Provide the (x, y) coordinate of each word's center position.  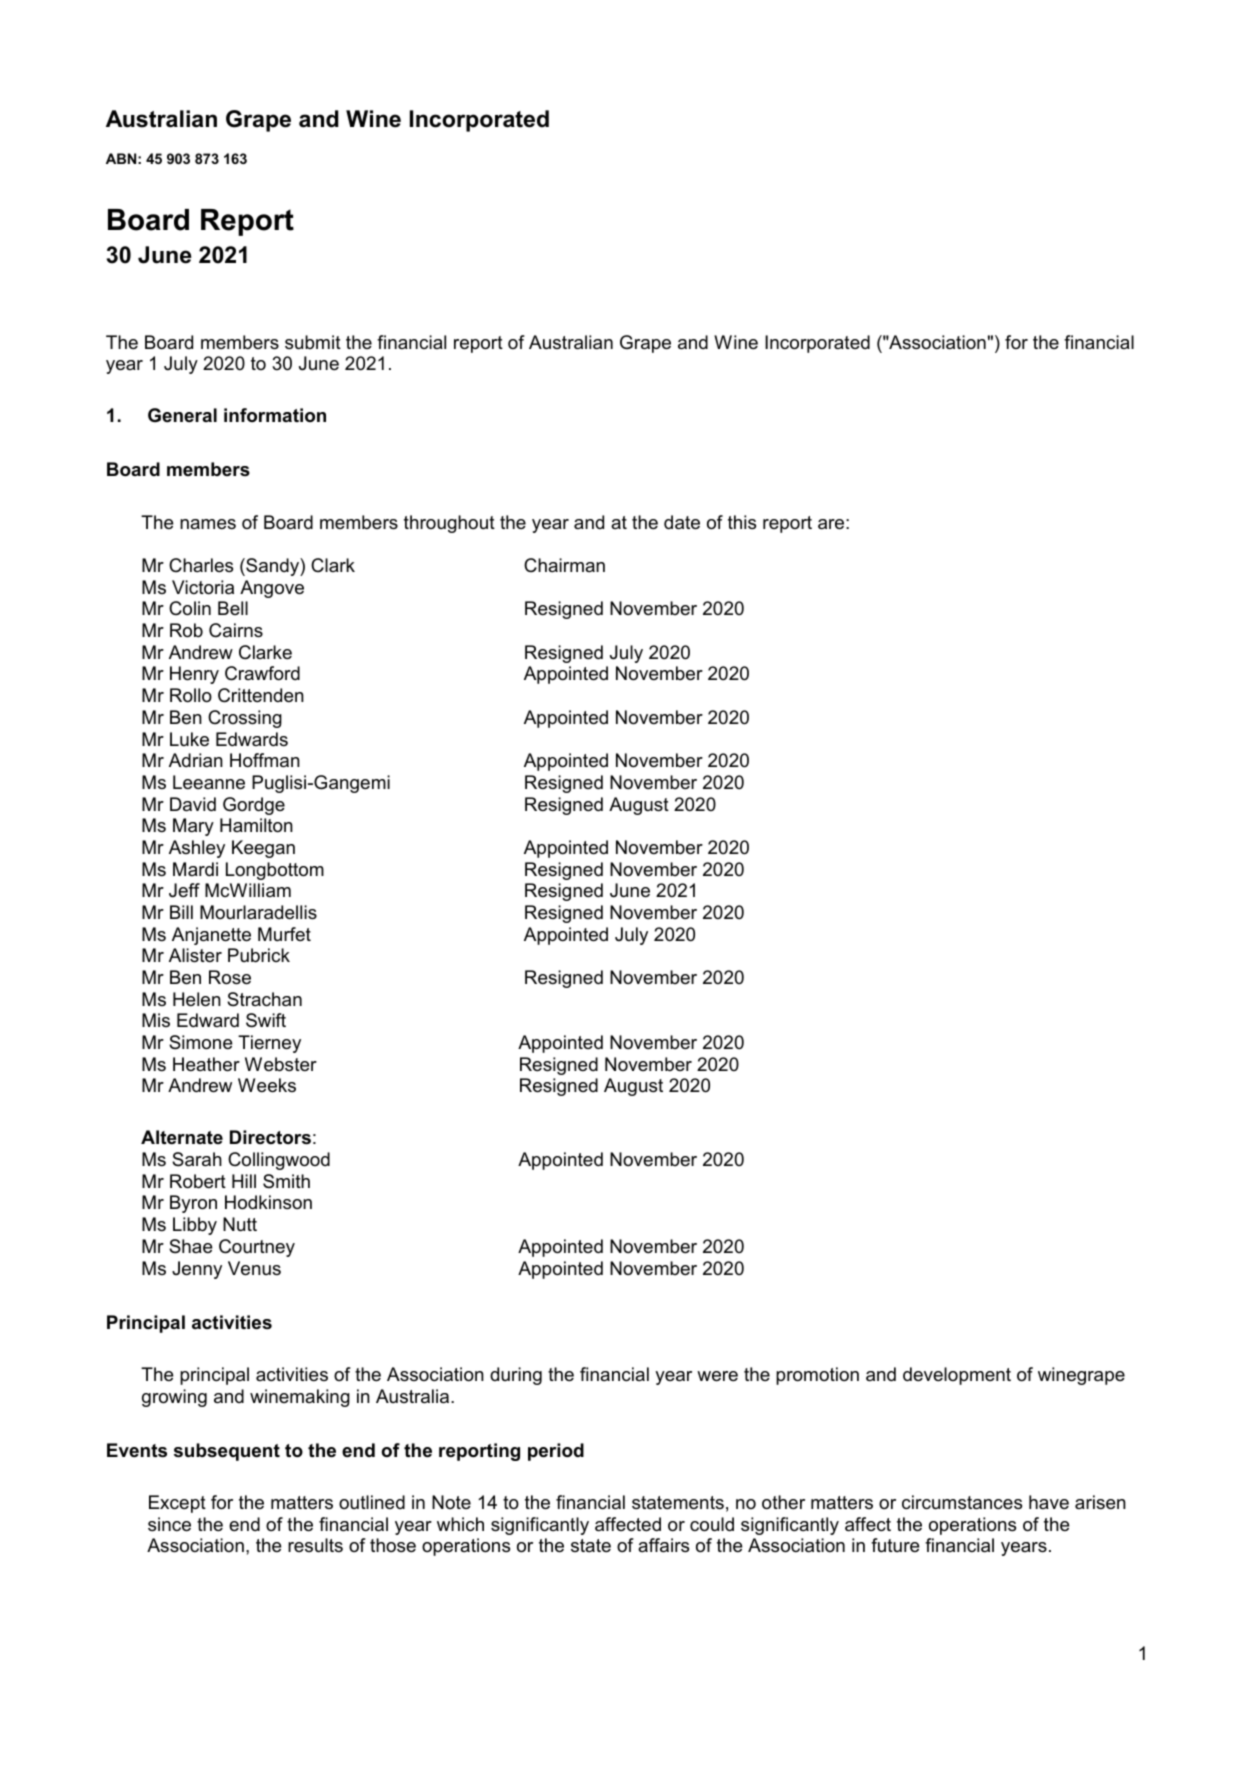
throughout (449, 524)
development (957, 1376)
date (682, 522)
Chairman (564, 565)
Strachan (264, 999)
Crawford (262, 673)
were (717, 1376)
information (275, 415)
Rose (230, 977)
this (742, 522)
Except (177, 1504)
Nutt (240, 1224)
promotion (817, 1376)
